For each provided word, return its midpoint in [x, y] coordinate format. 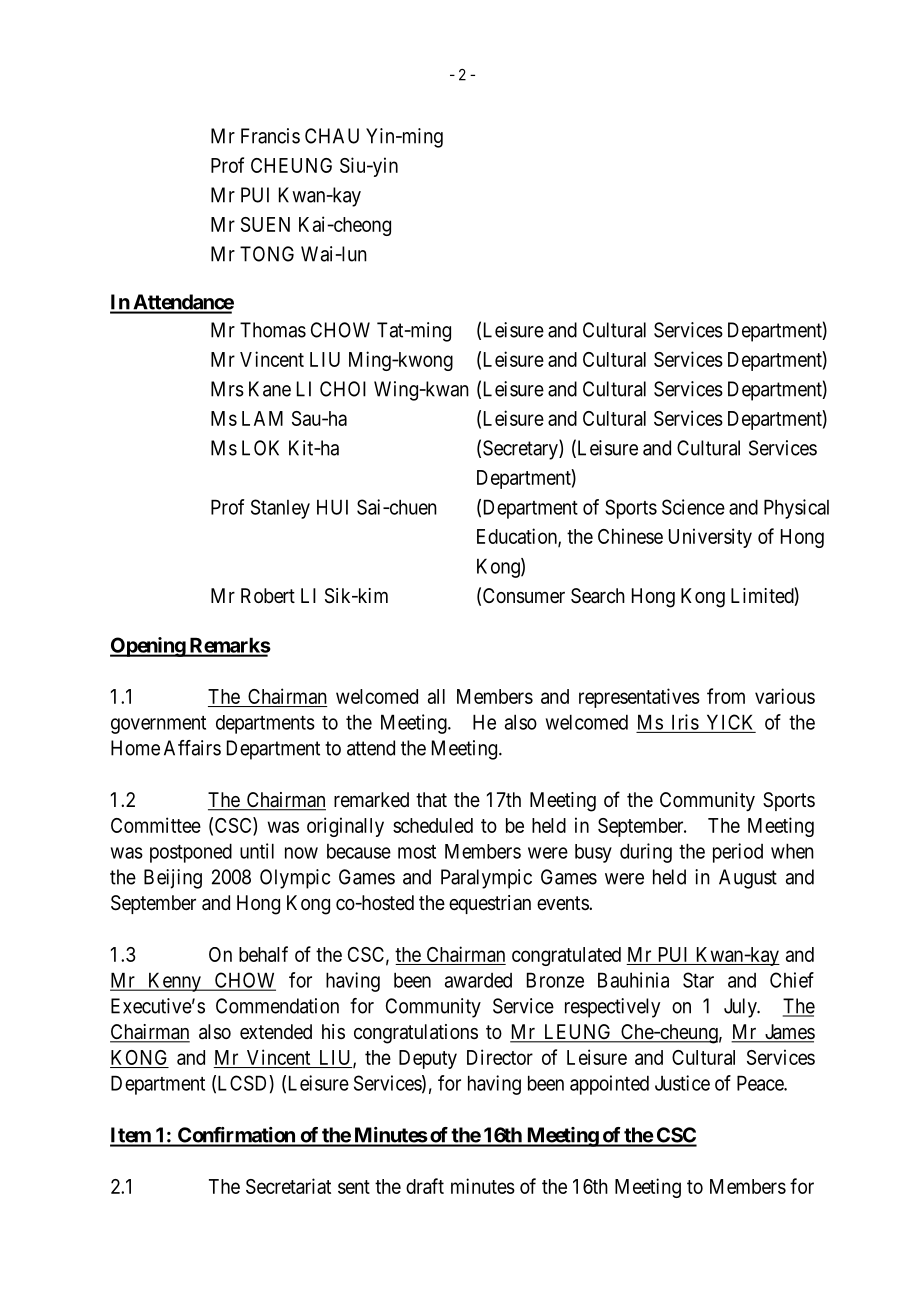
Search [598, 596]
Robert [268, 595]
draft [425, 1186]
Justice [682, 1083]
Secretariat [288, 1186]
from [726, 696]
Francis [270, 136]
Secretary [521, 449]
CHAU [332, 136]
